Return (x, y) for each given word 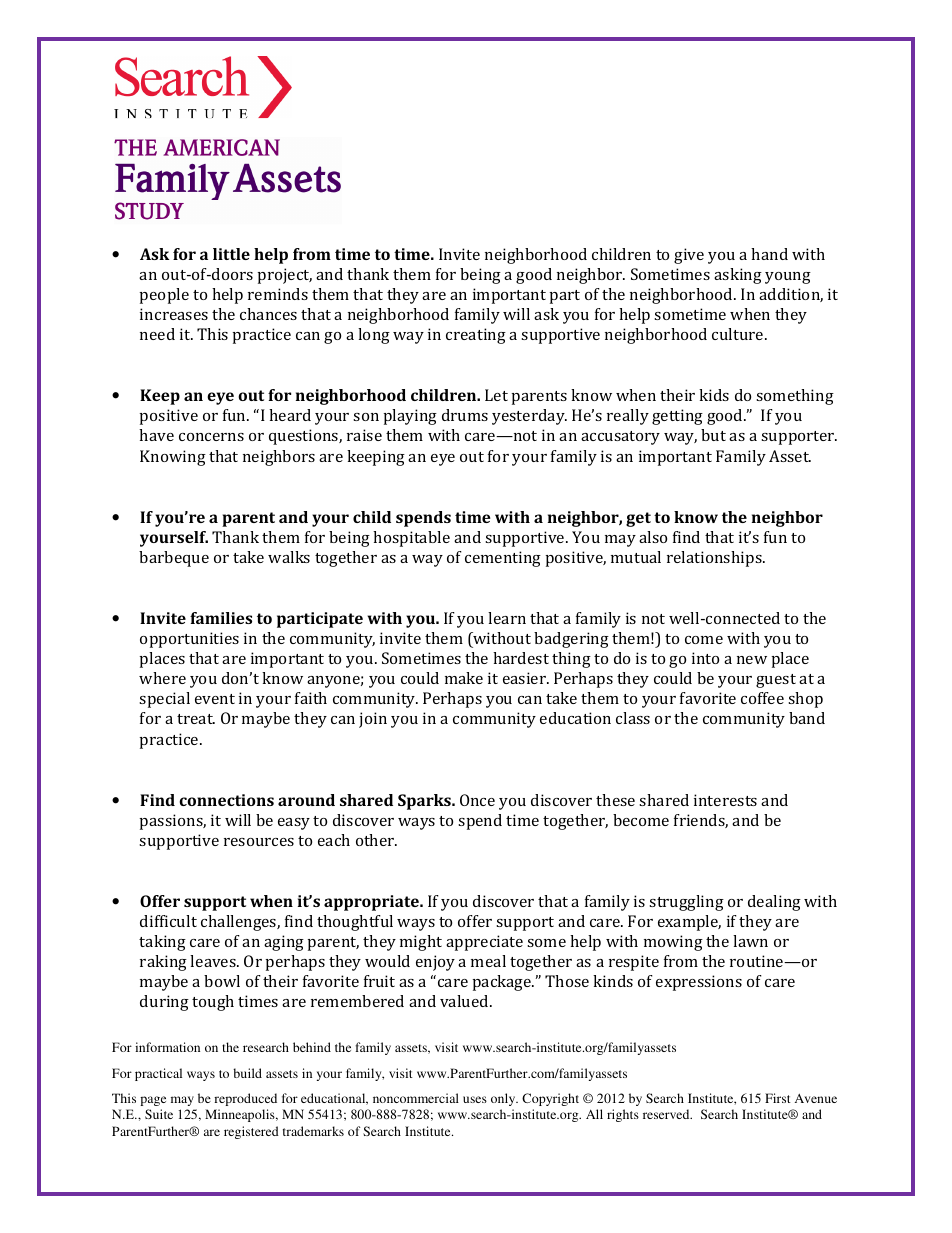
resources (259, 842)
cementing (503, 559)
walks (289, 557)
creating (476, 336)
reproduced (245, 1099)
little (231, 254)
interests (725, 800)
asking (738, 276)
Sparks (425, 802)
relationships (715, 559)
